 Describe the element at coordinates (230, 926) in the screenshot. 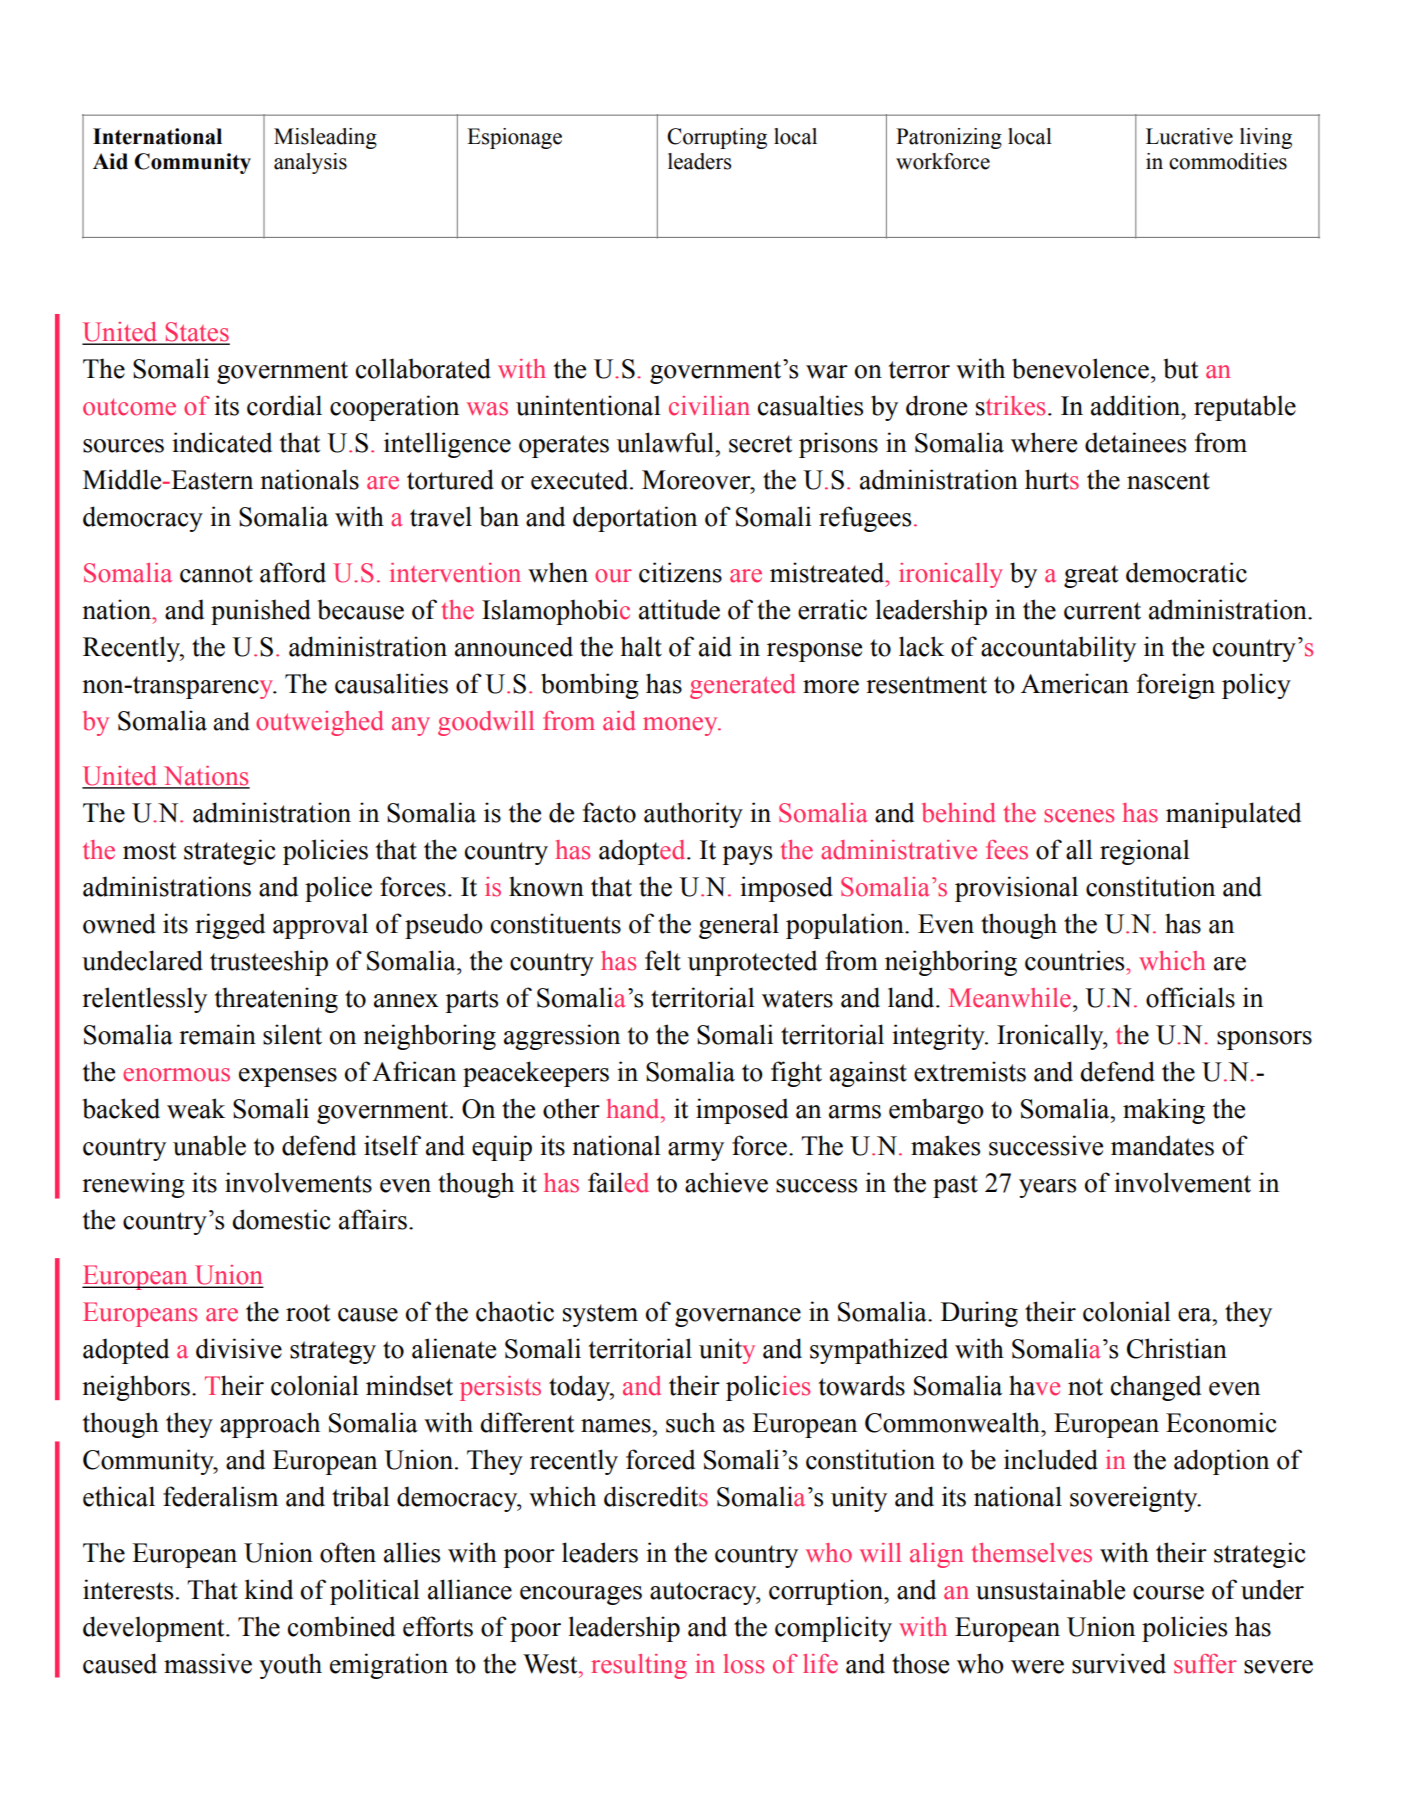

I see `rigged` at that location.
